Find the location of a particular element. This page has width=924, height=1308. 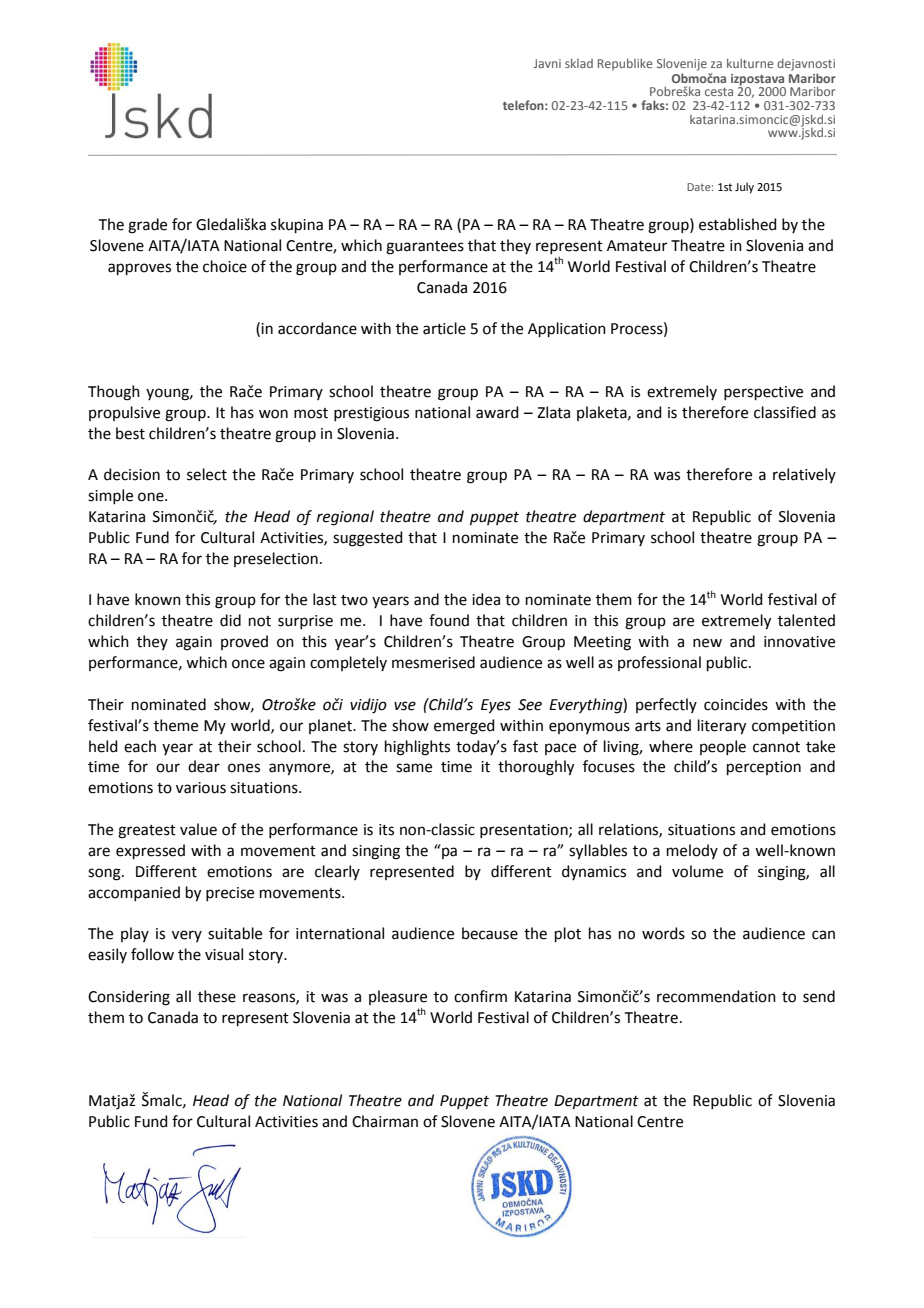

grade is located at coordinates (147, 226).
